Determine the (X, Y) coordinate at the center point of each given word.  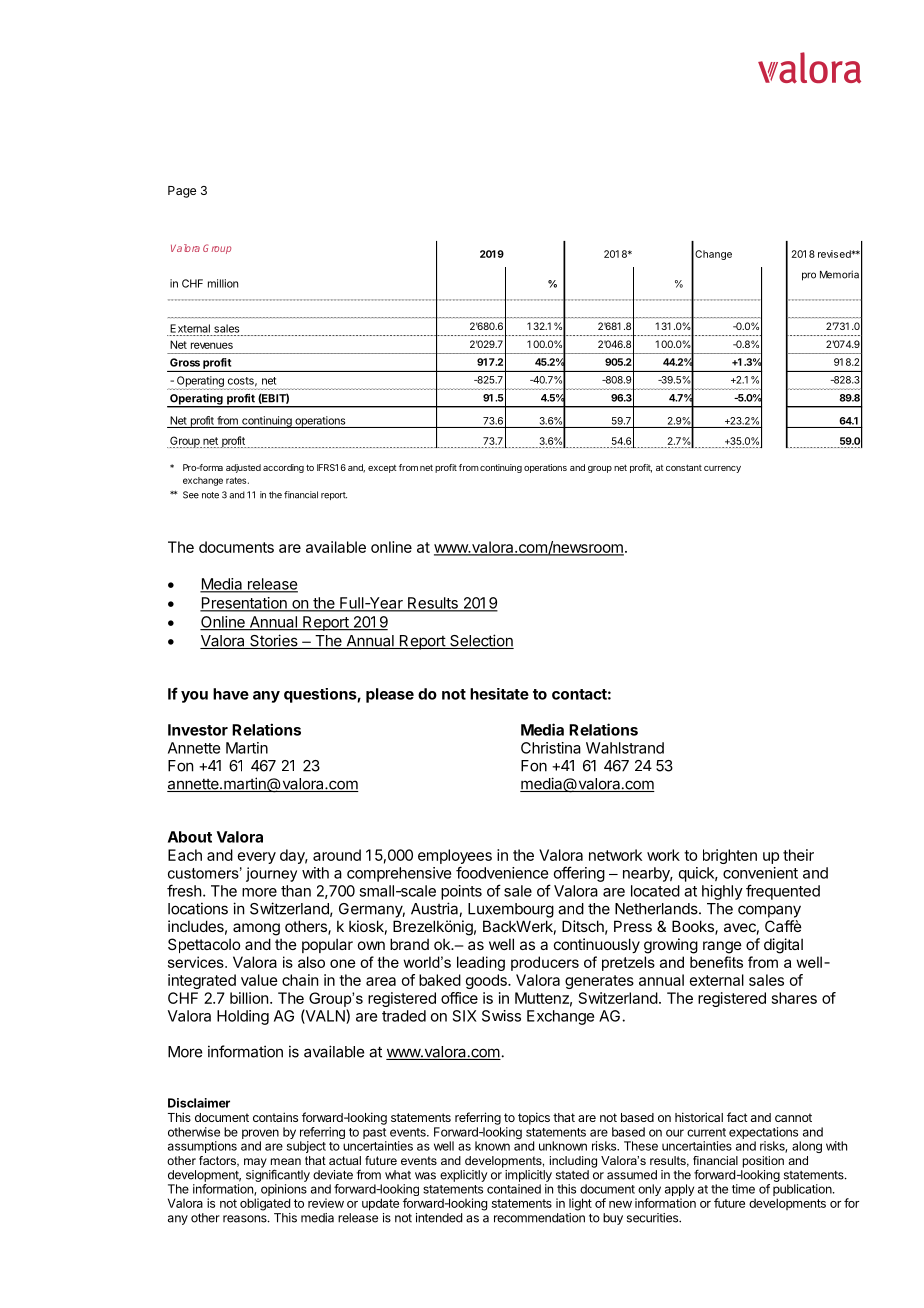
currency (722, 469)
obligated (265, 1204)
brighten (730, 856)
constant (684, 467)
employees (455, 856)
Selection (481, 641)
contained (514, 1189)
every (257, 858)
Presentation (244, 604)
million (223, 283)
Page (182, 192)
